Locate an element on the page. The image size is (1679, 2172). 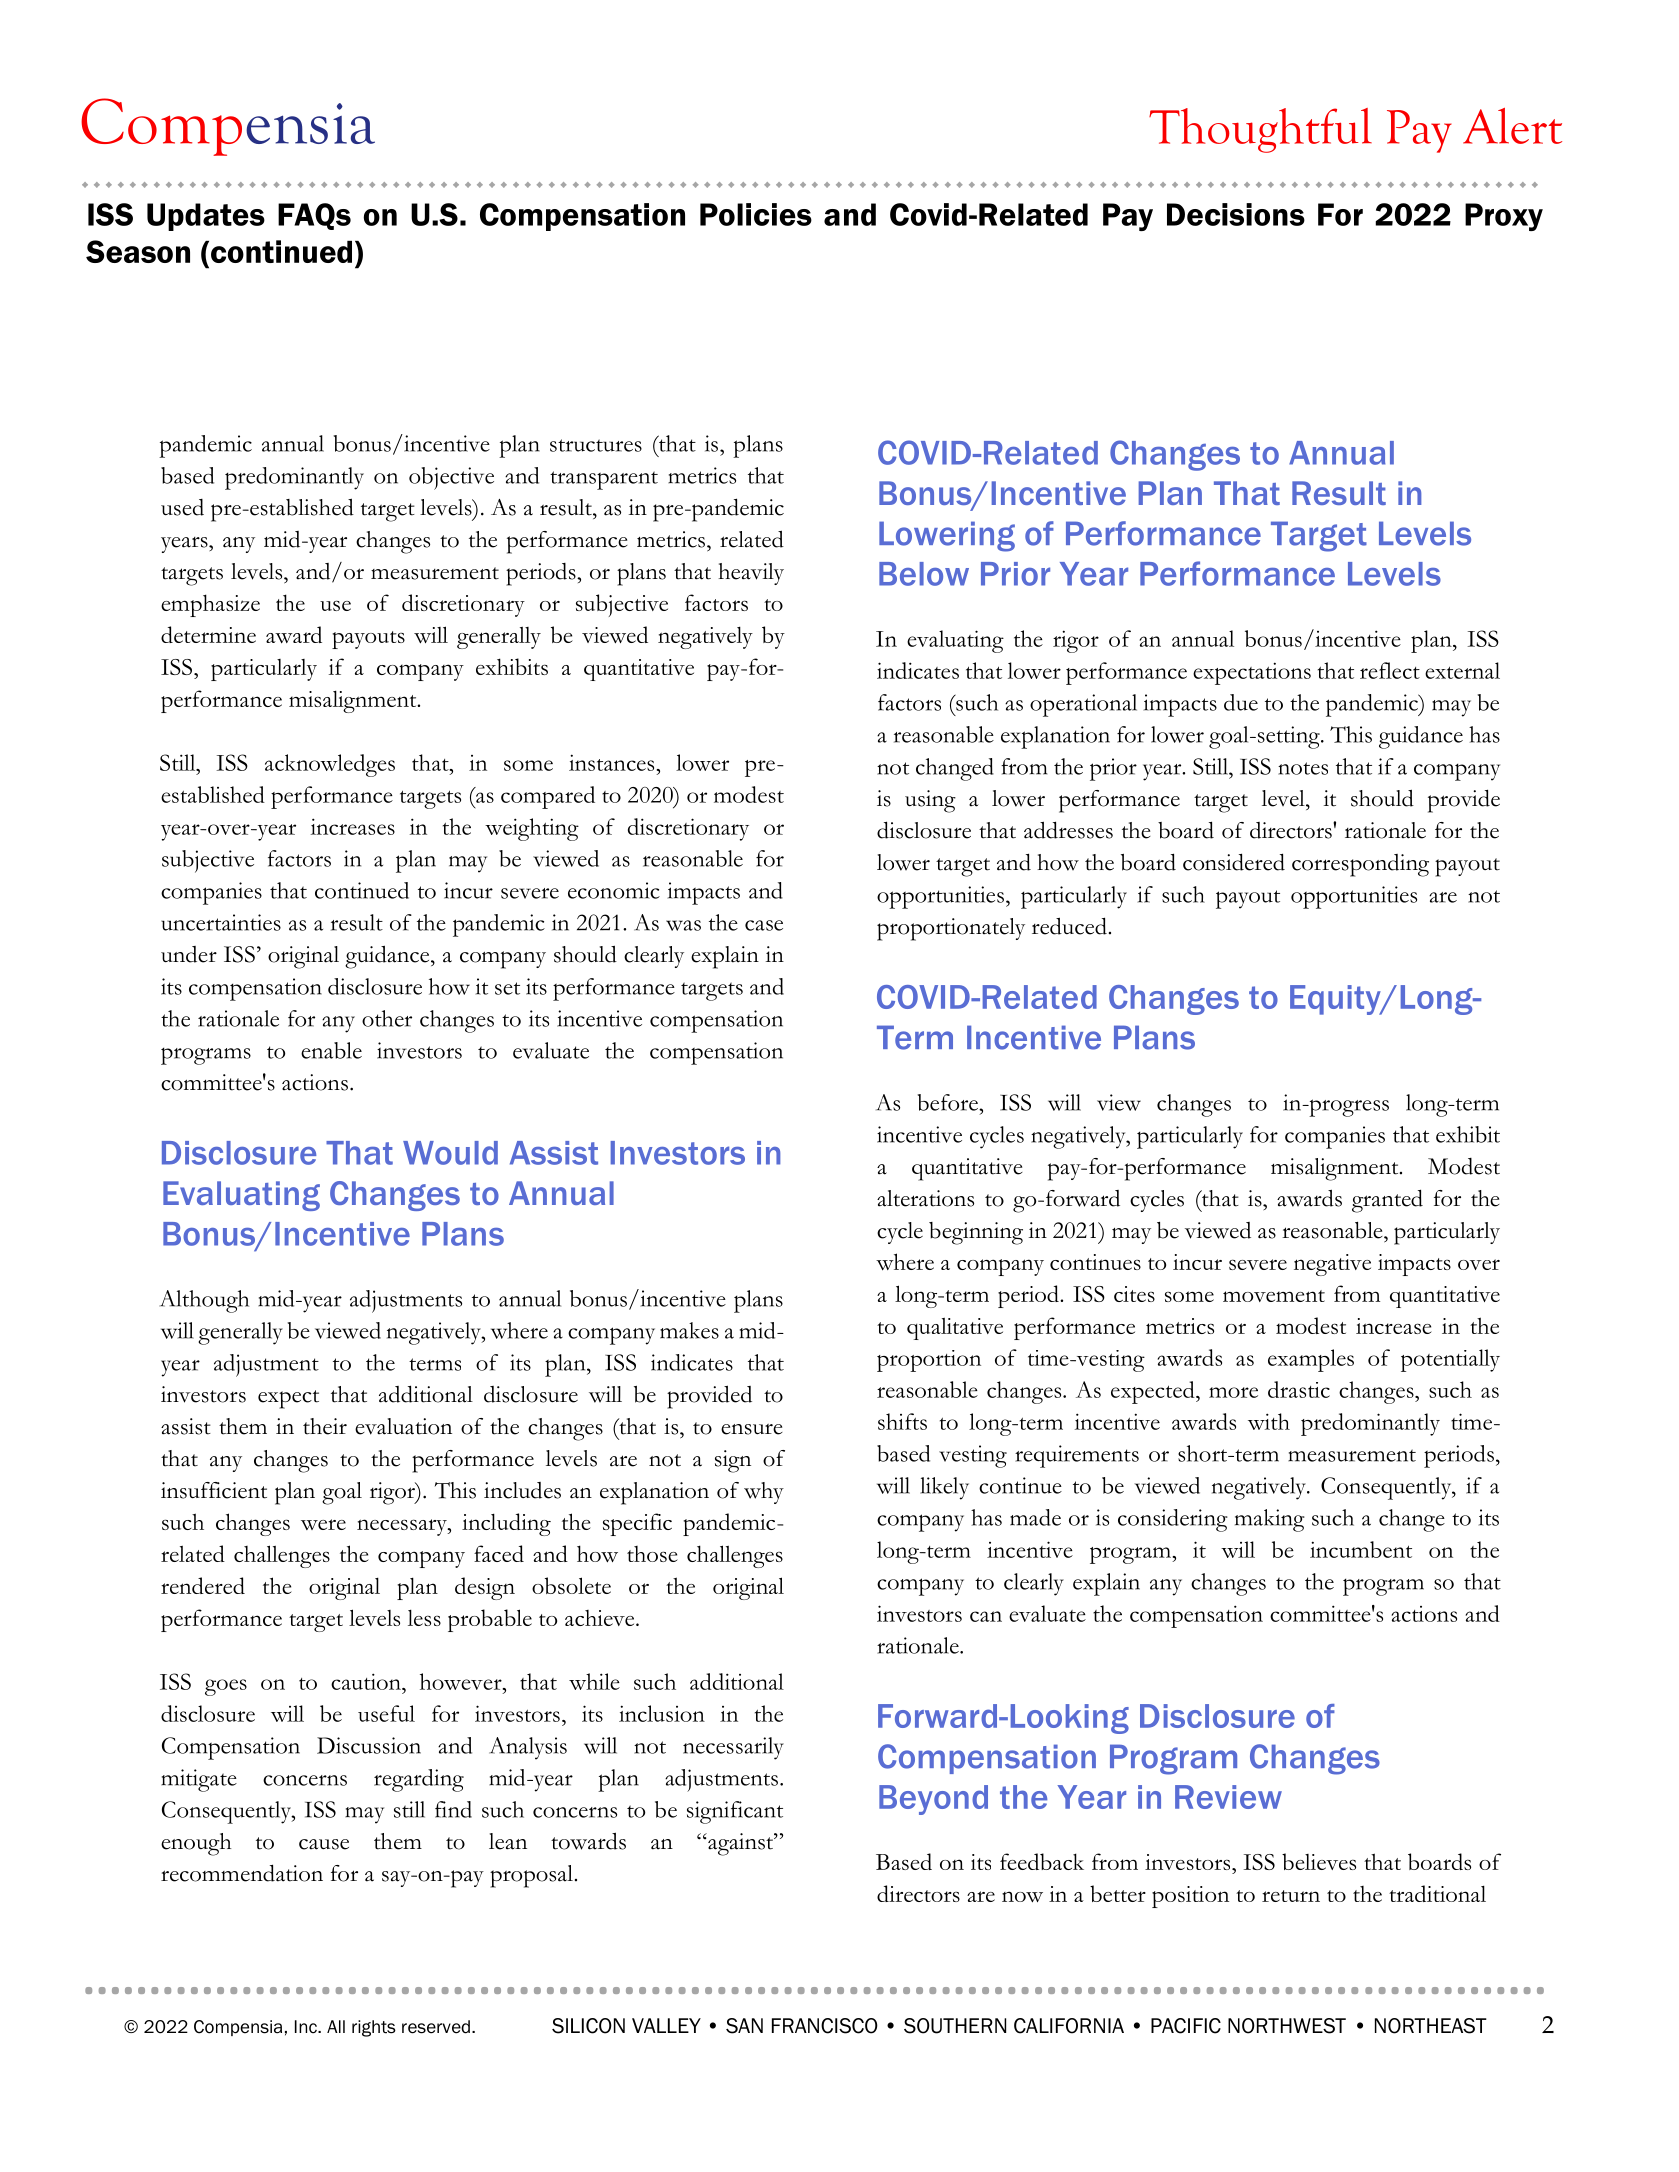
Policies is located at coordinates (756, 214).
